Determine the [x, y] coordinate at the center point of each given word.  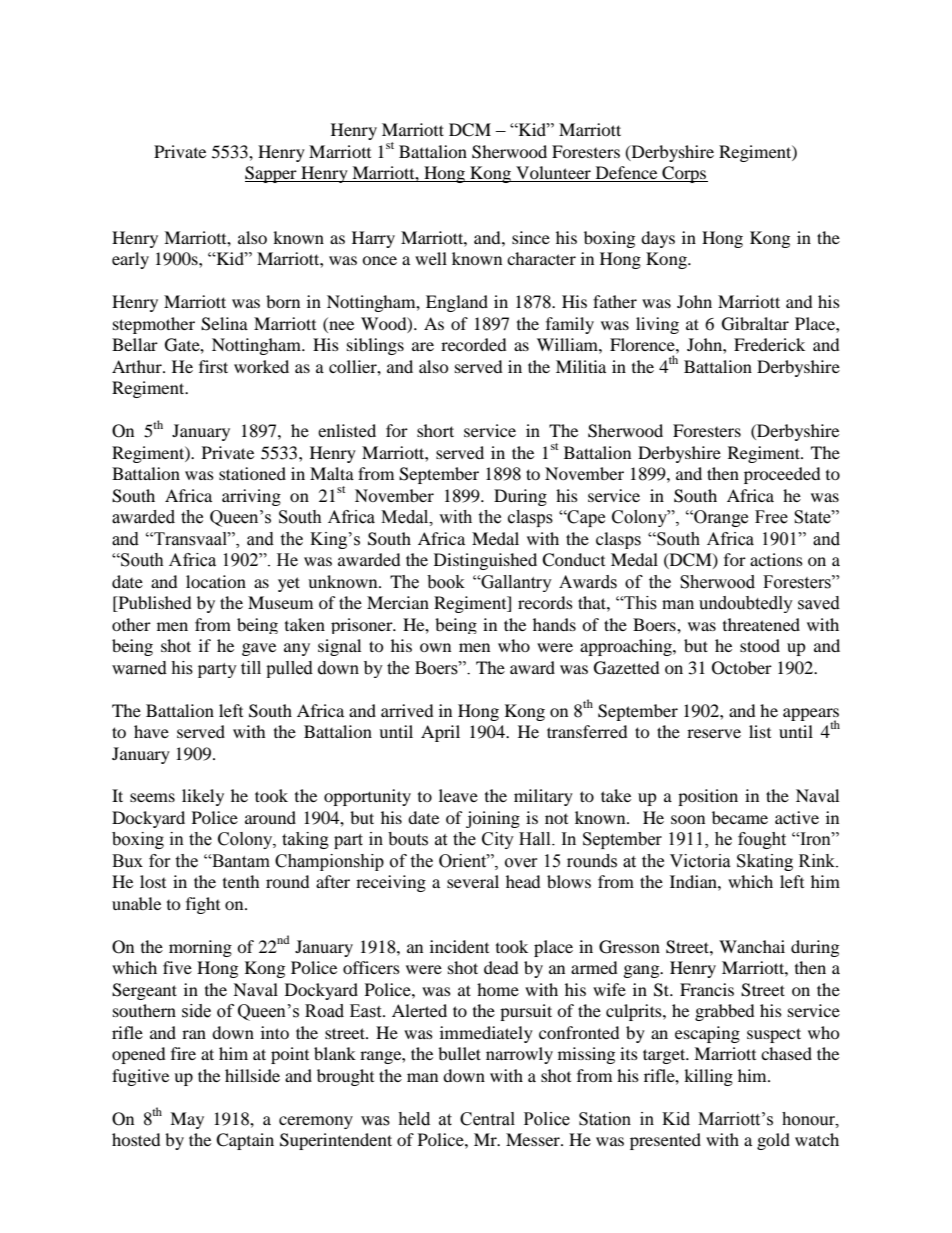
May [187, 1120]
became [740, 817]
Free [771, 517]
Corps [684, 174]
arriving [251, 497]
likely [203, 797]
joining [493, 819]
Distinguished [485, 561]
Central [487, 1119]
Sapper [272, 174]
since [531, 237]
